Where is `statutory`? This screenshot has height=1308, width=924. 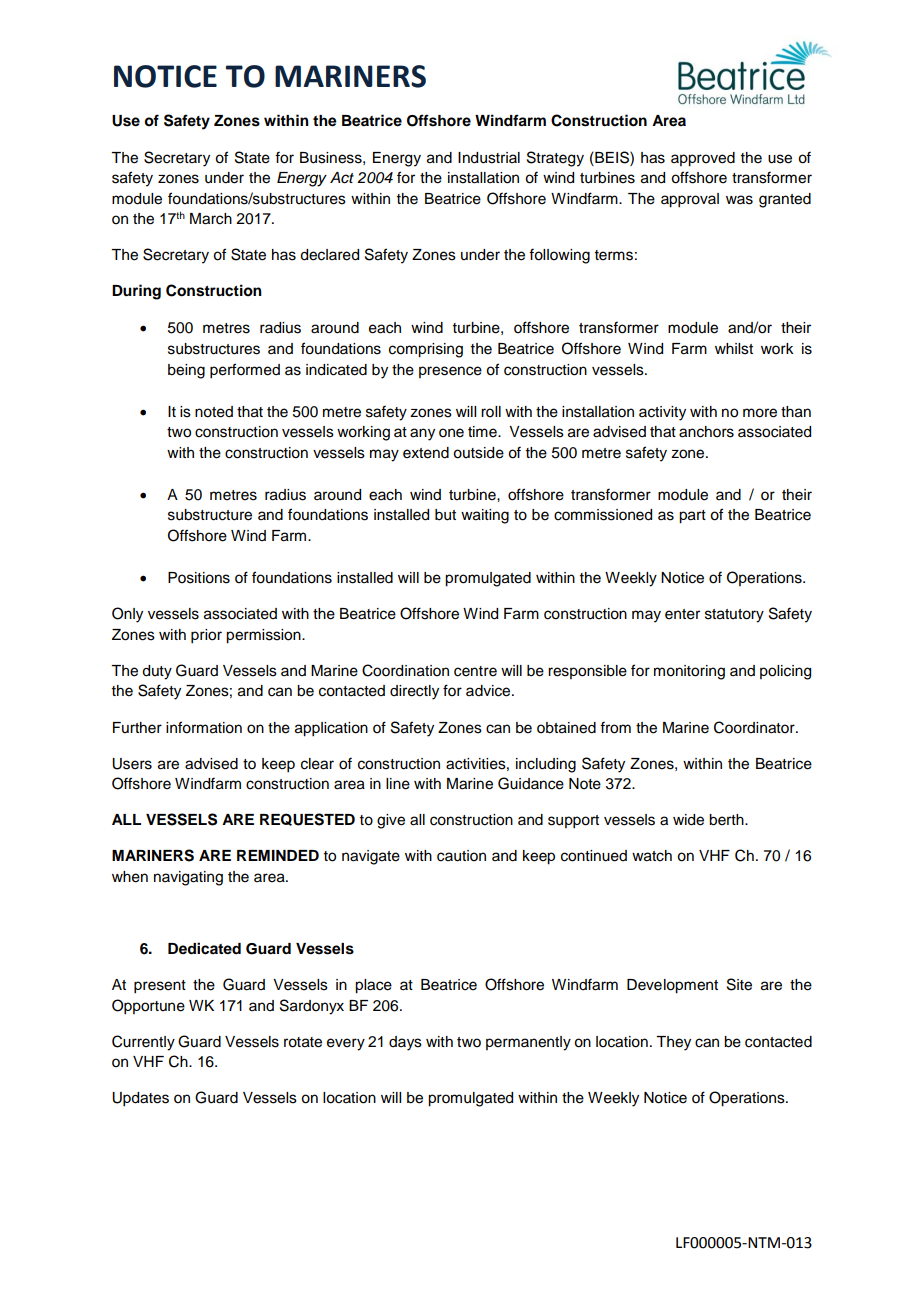
statutory is located at coordinates (734, 616).
